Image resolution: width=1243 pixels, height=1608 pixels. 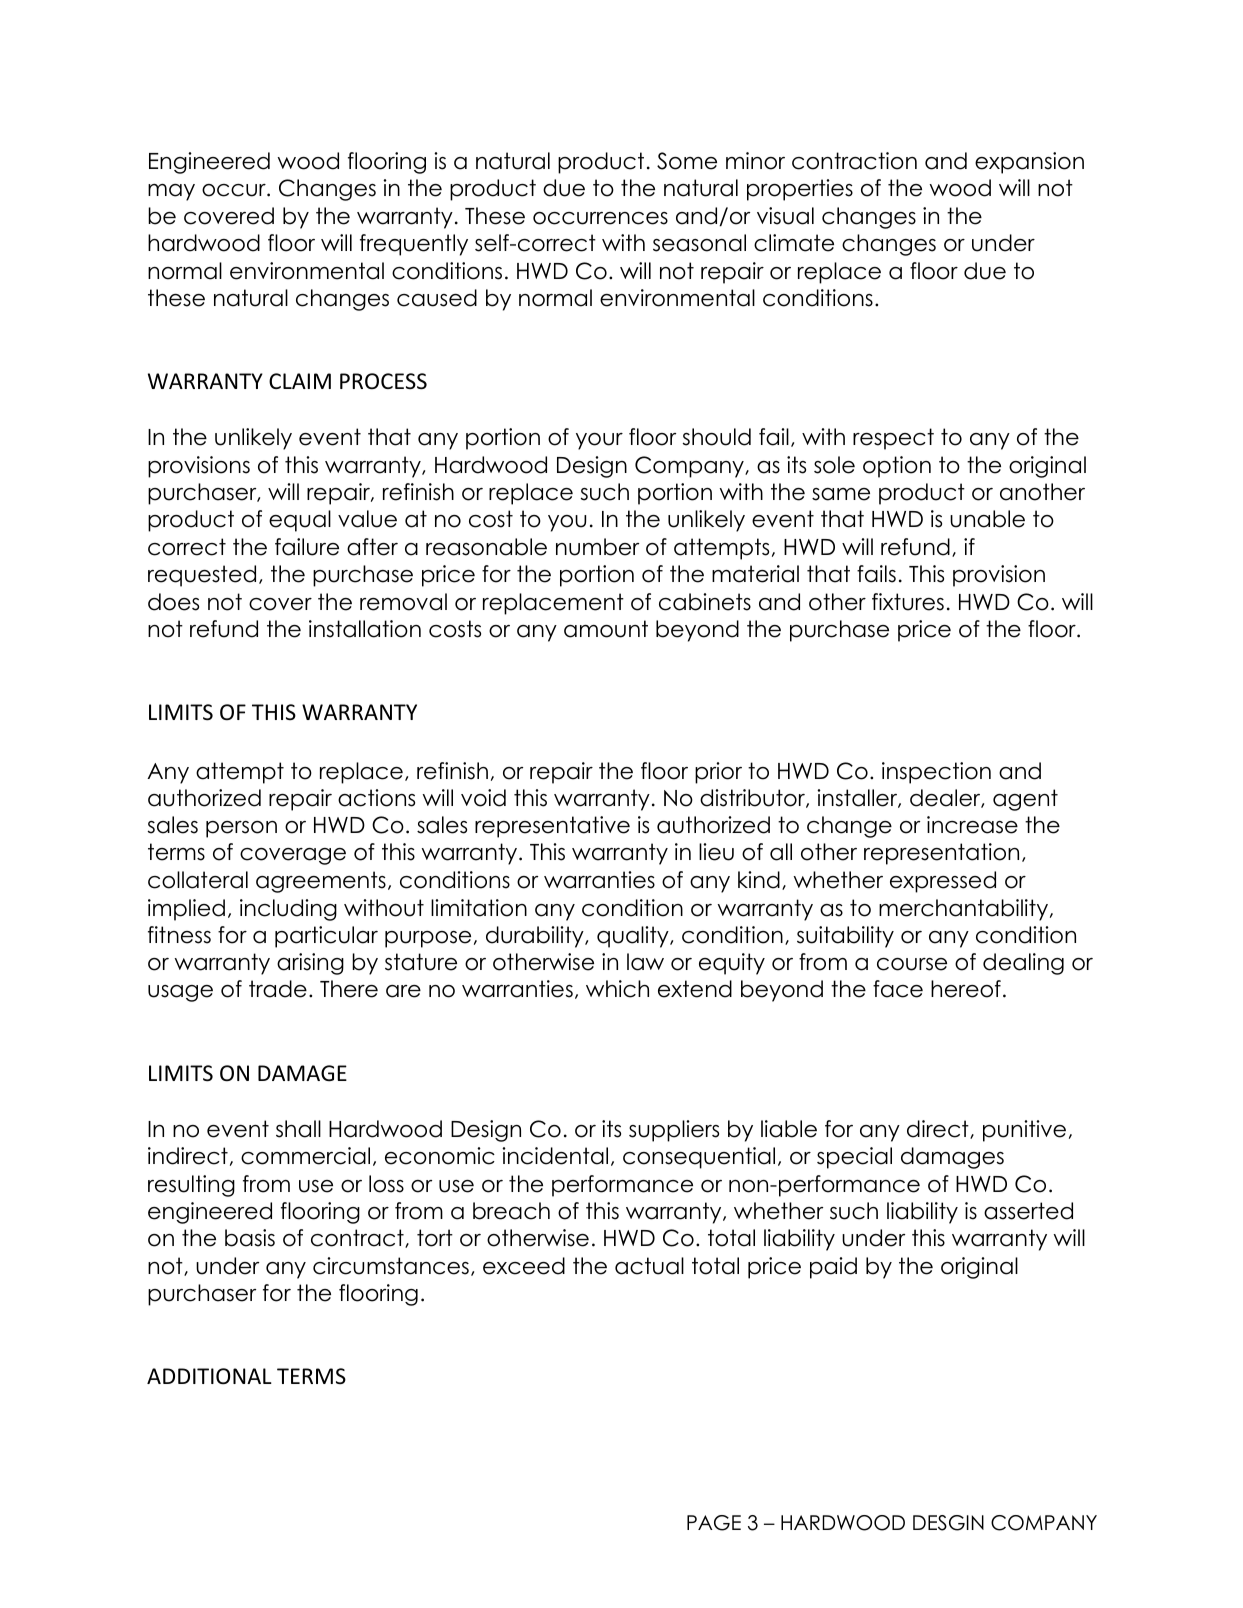 What do you see at coordinates (555, 1156) in the screenshot?
I see `incidental` at bounding box center [555, 1156].
